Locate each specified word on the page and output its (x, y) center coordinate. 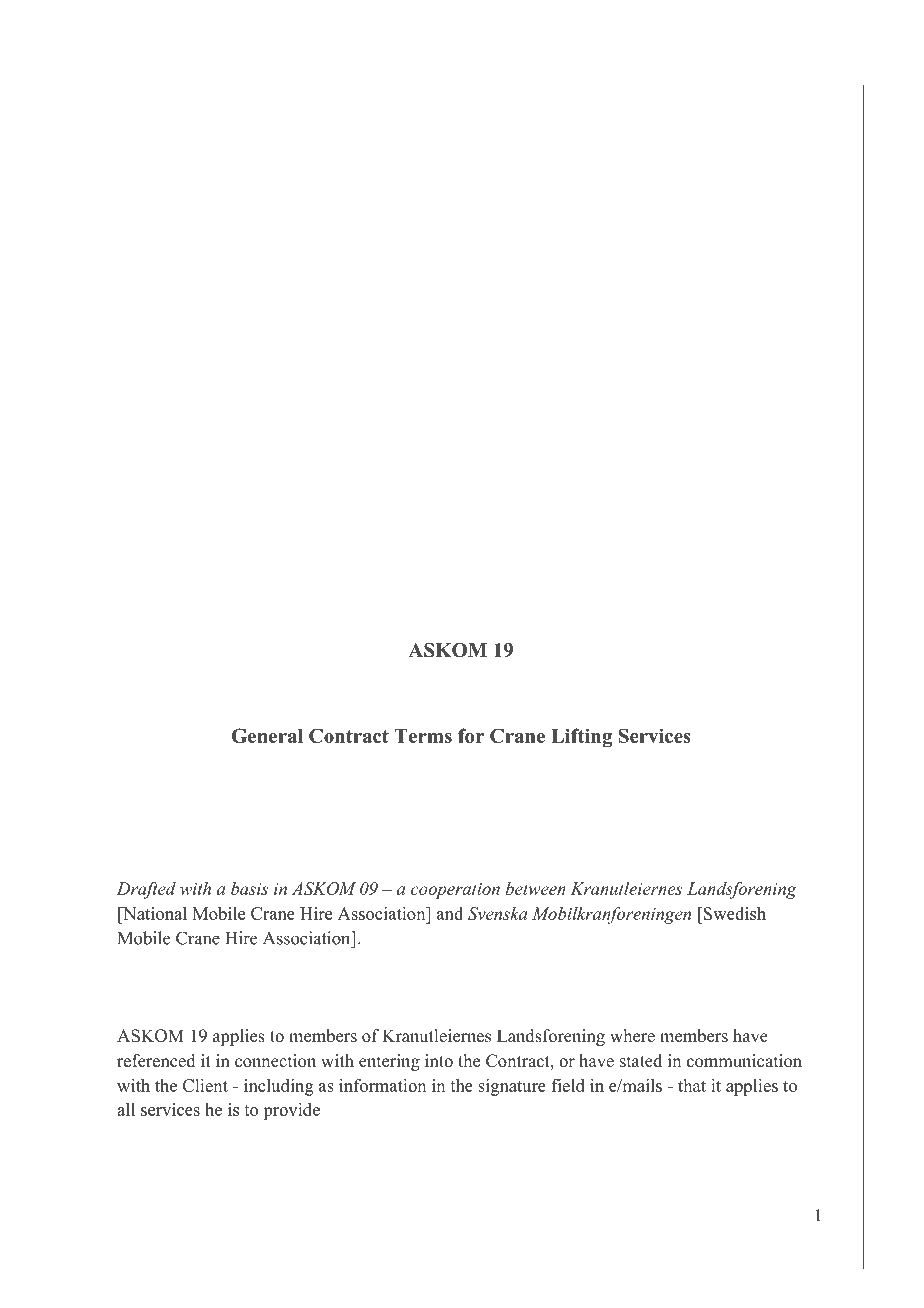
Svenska (497, 913)
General (267, 735)
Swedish (734, 913)
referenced (156, 1061)
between (536, 888)
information (382, 1085)
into (439, 1061)
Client (205, 1085)
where (632, 1036)
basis (249, 888)
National (154, 913)
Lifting (581, 738)
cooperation (455, 891)
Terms (423, 736)
